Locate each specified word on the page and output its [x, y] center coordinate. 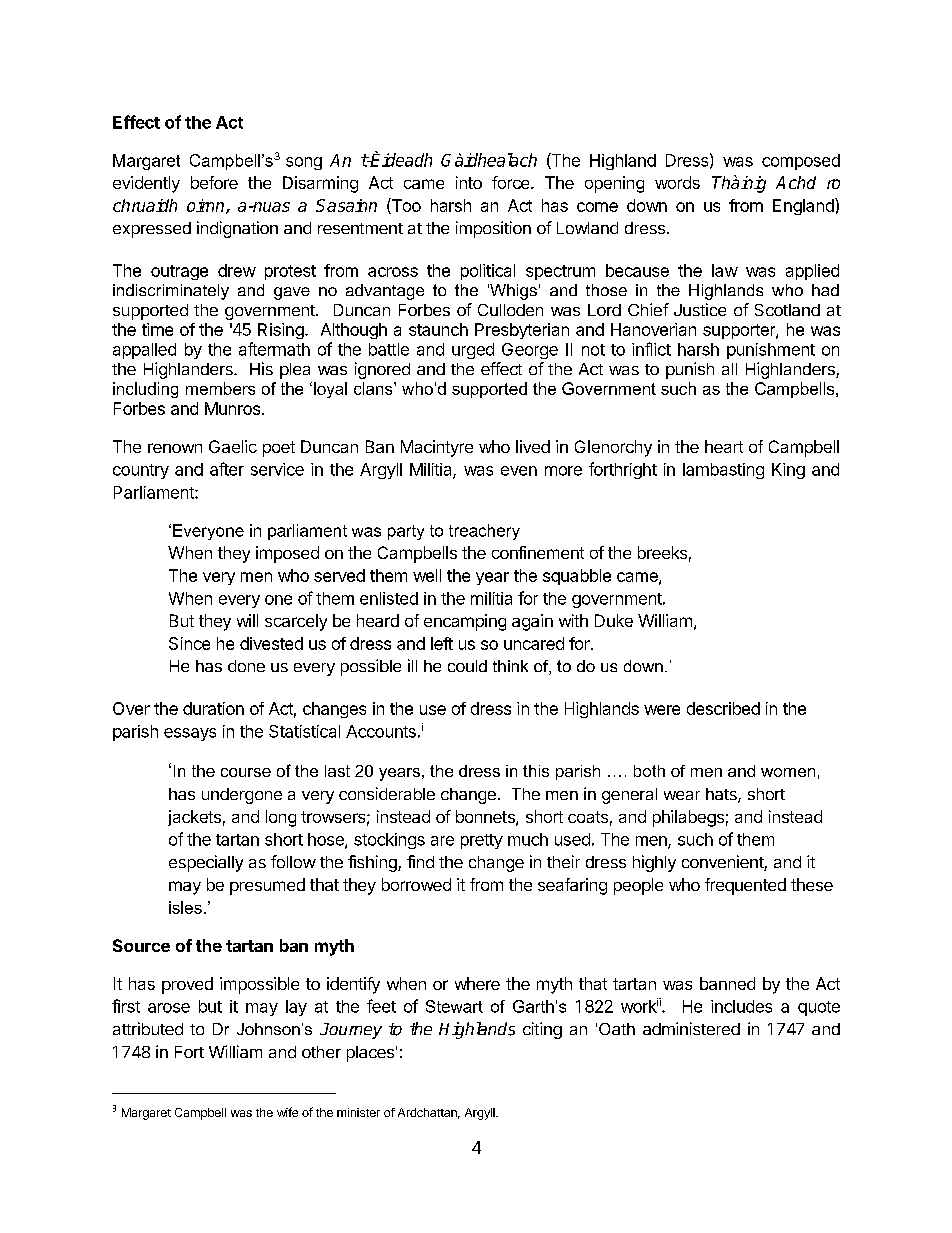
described [723, 708]
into [469, 182]
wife [287, 1112]
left [442, 643]
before [214, 182]
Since [189, 643]
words [677, 182]
